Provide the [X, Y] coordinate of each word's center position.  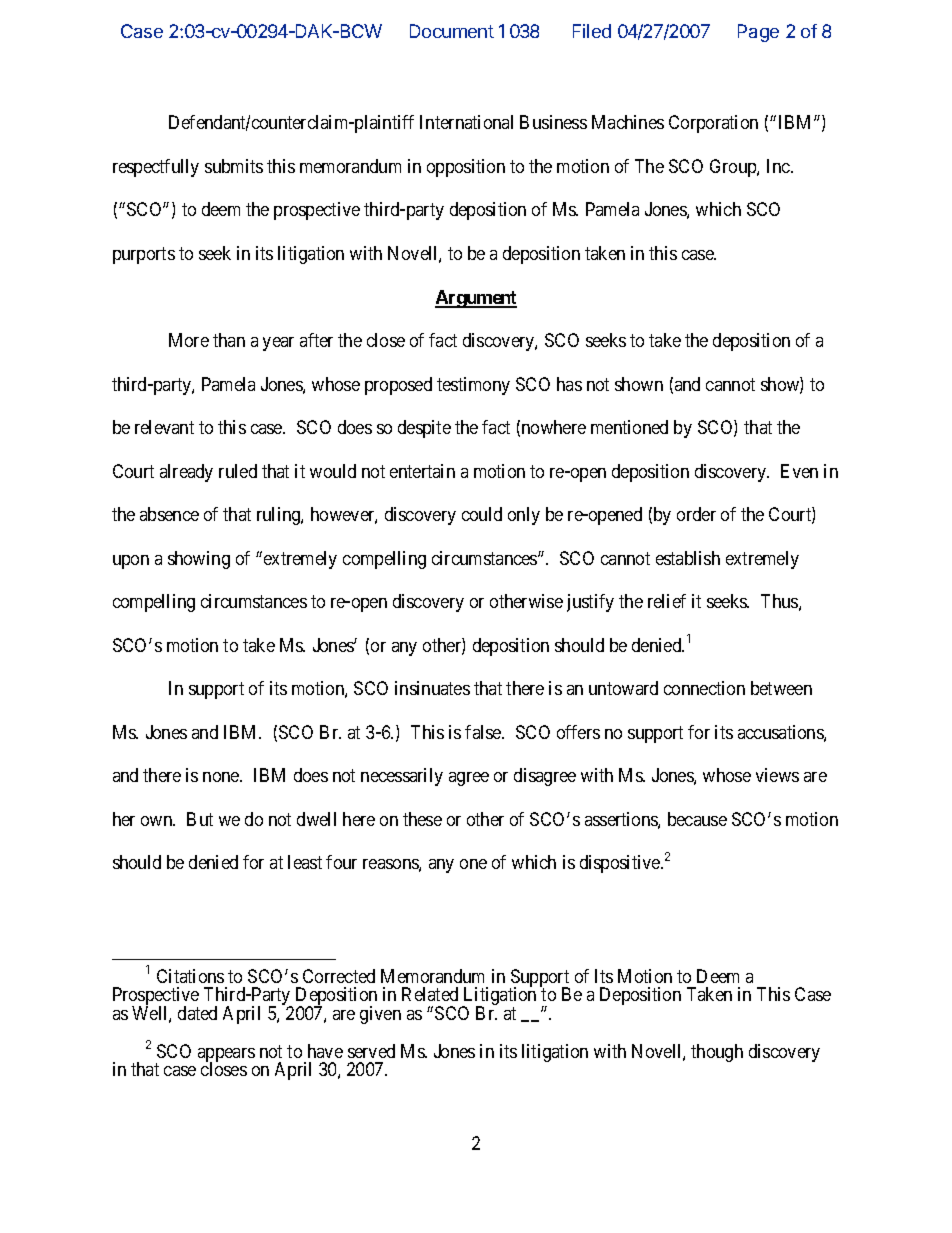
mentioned [629, 427]
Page [758, 33]
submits [234, 166]
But [200, 819]
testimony [473, 386]
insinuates [432, 688]
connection [704, 688]
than [229, 340]
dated [197, 1013]
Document [452, 31]
